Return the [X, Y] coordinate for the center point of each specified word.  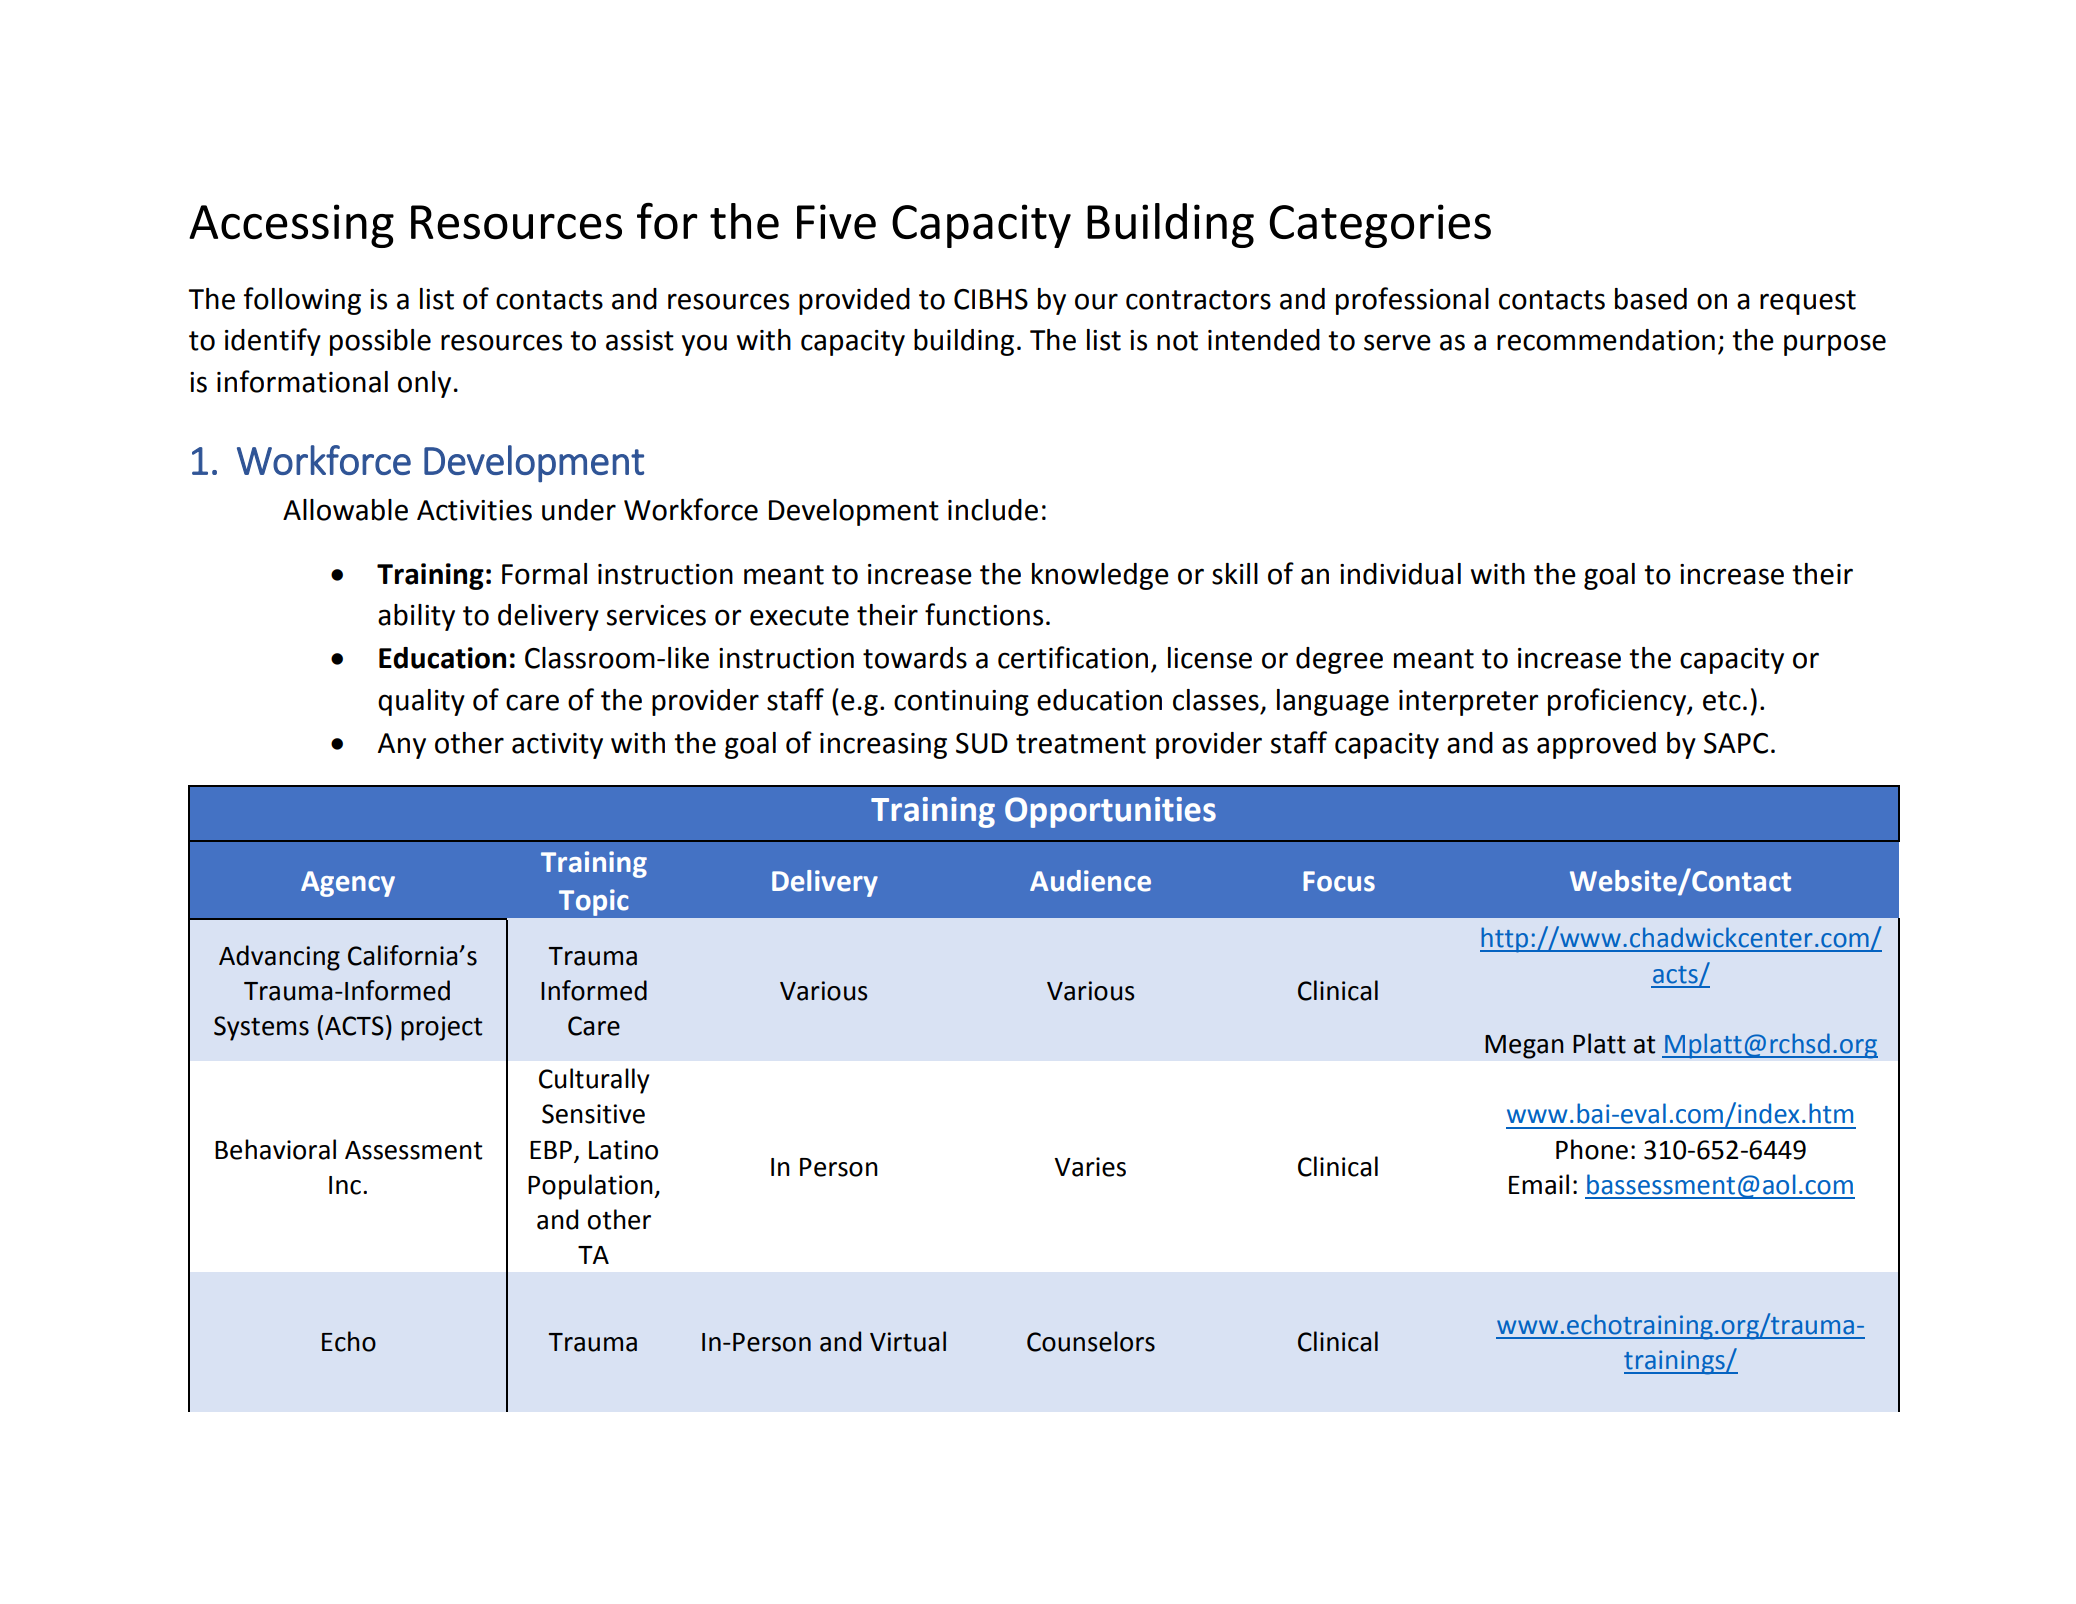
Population [591, 1187]
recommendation [1606, 340]
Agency [348, 884]
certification [1073, 657]
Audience [1090, 881]
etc [1722, 701]
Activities [474, 510]
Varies [1090, 1167]
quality [421, 702]
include [993, 510]
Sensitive [593, 1114]
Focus [1339, 881]
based [1651, 299]
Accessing [291, 226]
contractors [1198, 300]
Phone [1592, 1149]
